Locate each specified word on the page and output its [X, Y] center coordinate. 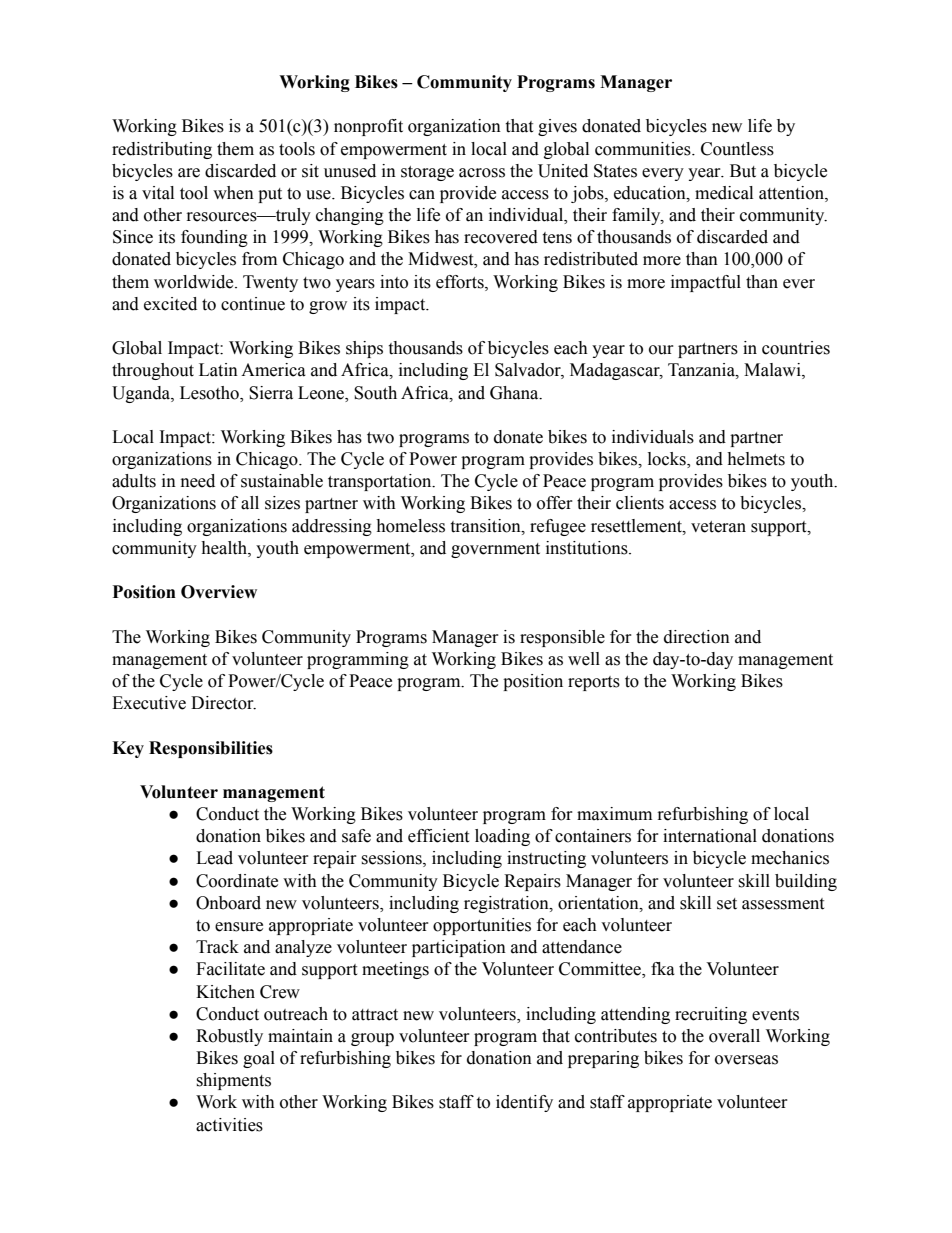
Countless [737, 149]
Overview [219, 592]
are [189, 173]
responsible [562, 638]
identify [524, 1103]
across [482, 173]
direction [697, 637]
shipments [233, 1081]
